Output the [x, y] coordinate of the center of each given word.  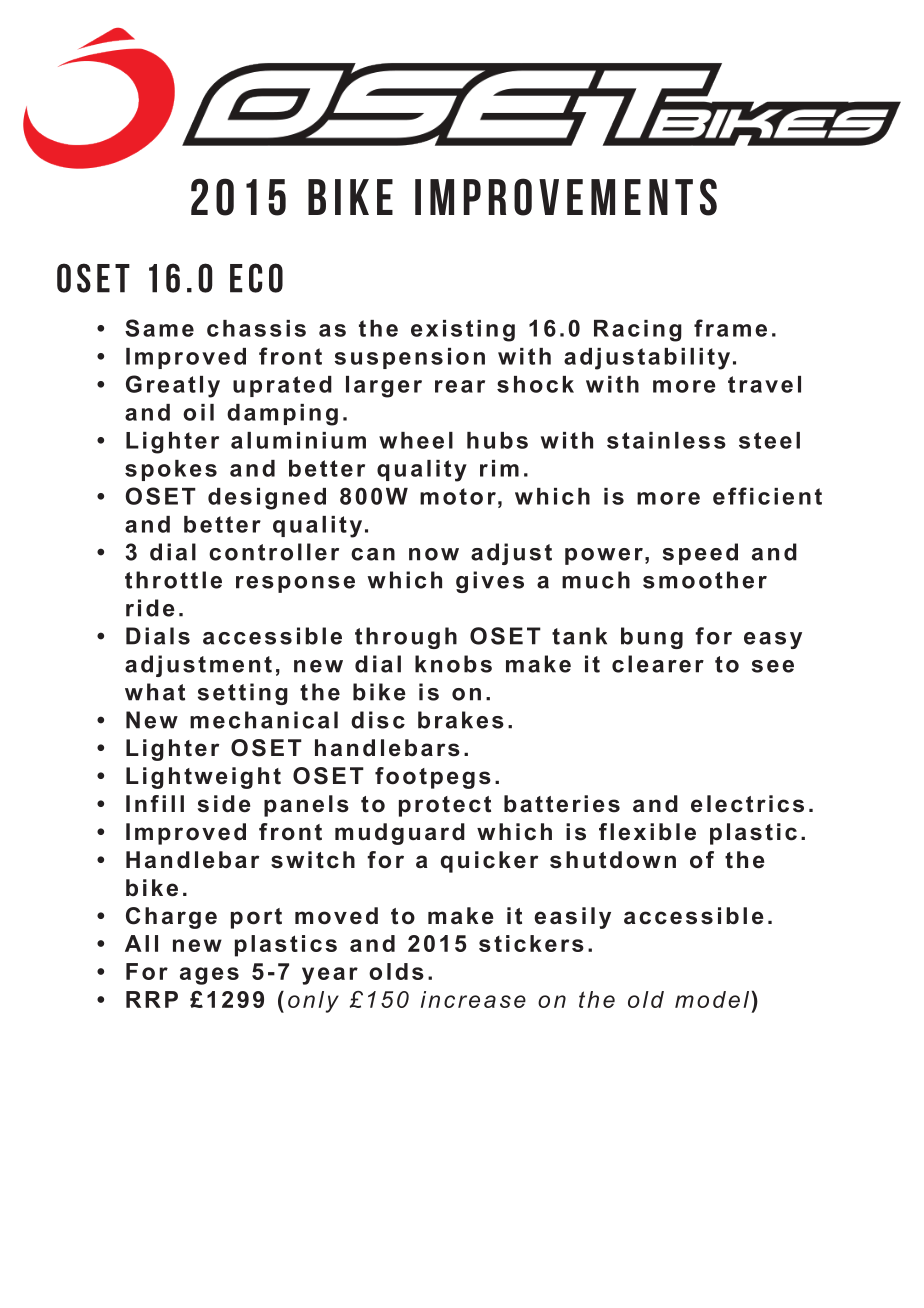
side [224, 804]
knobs [453, 664]
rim [499, 468]
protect [445, 806]
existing [463, 331]
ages [209, 976]
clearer [658, 664]
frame [730, 328]
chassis [256, 328]
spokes [171, 470]
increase [473, 999]
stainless [666, 440]
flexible [647, 832]
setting [243, 694]
